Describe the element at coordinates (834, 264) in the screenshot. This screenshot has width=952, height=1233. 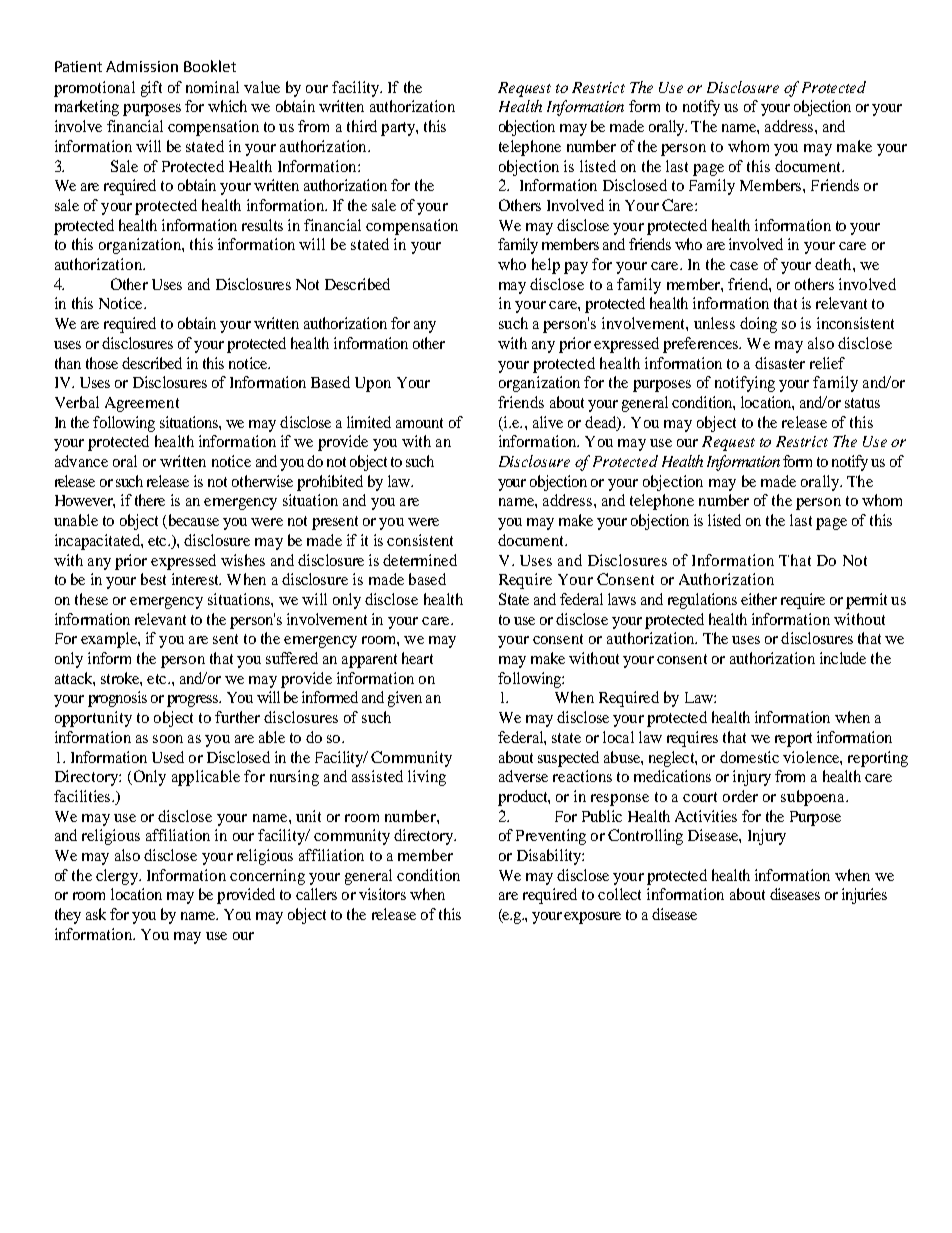
I see `death` at that location.
